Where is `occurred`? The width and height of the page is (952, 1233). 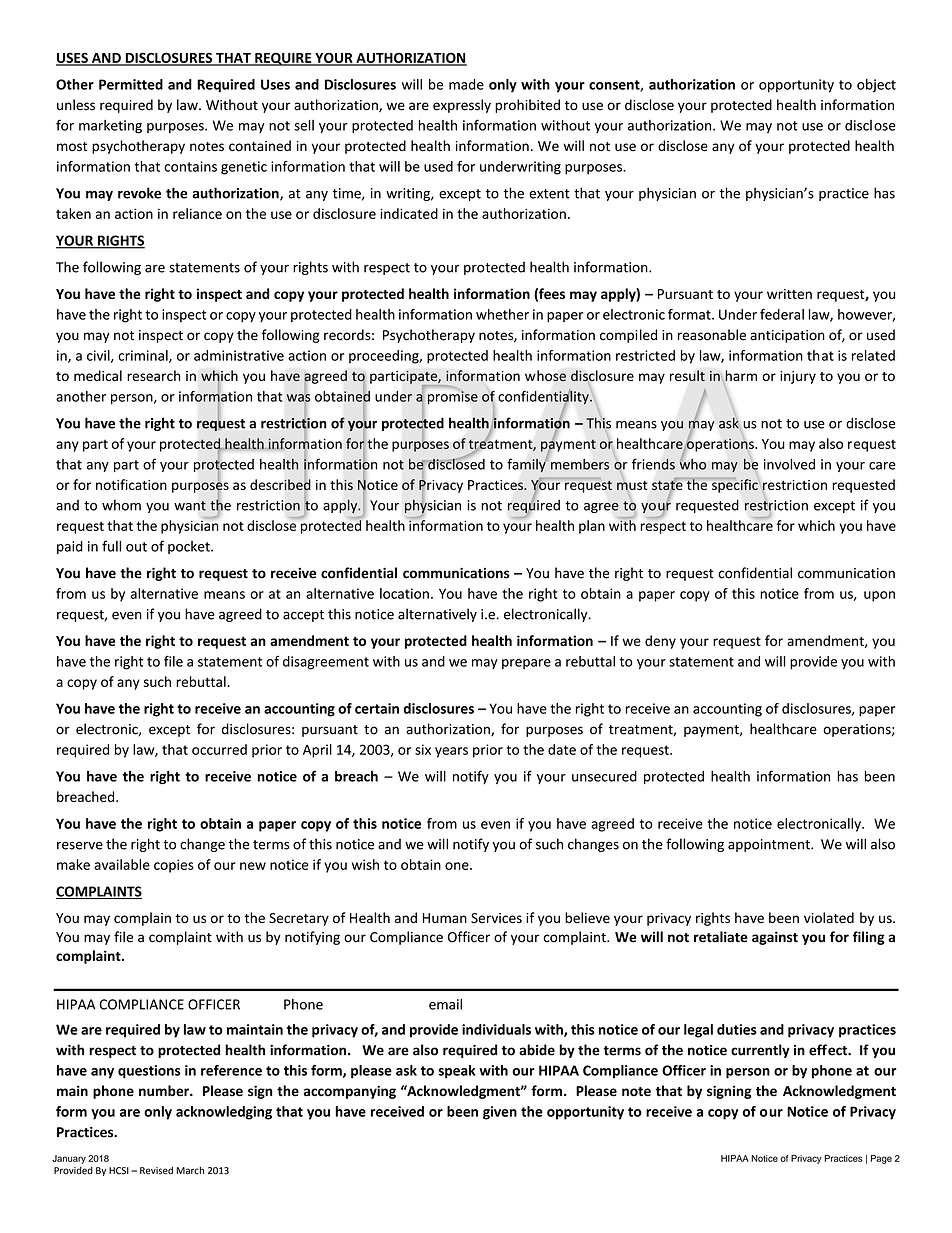
occurred is located at coordinates (219, 749).
